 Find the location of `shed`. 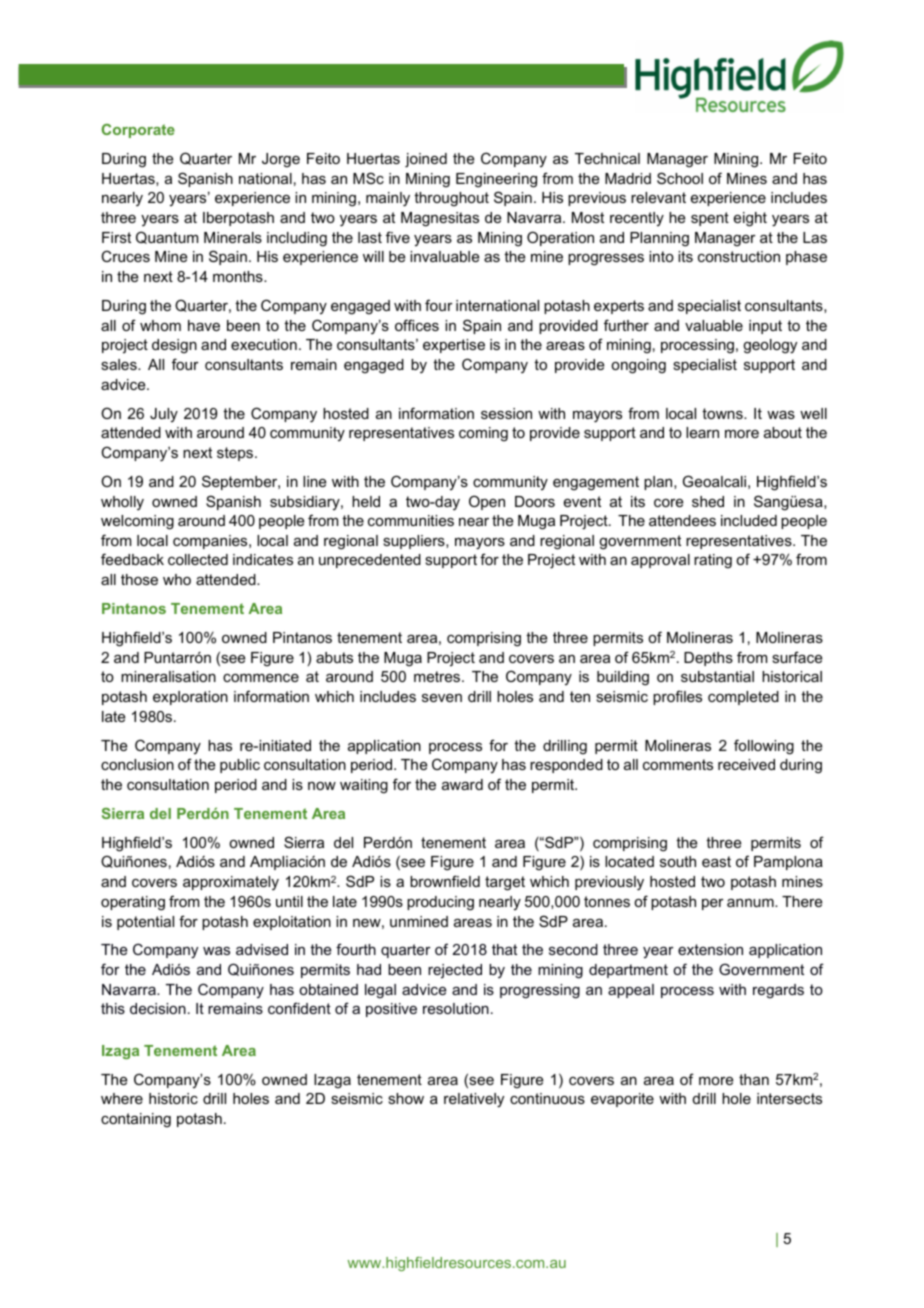

shed is located at coordinates (708, 501).
